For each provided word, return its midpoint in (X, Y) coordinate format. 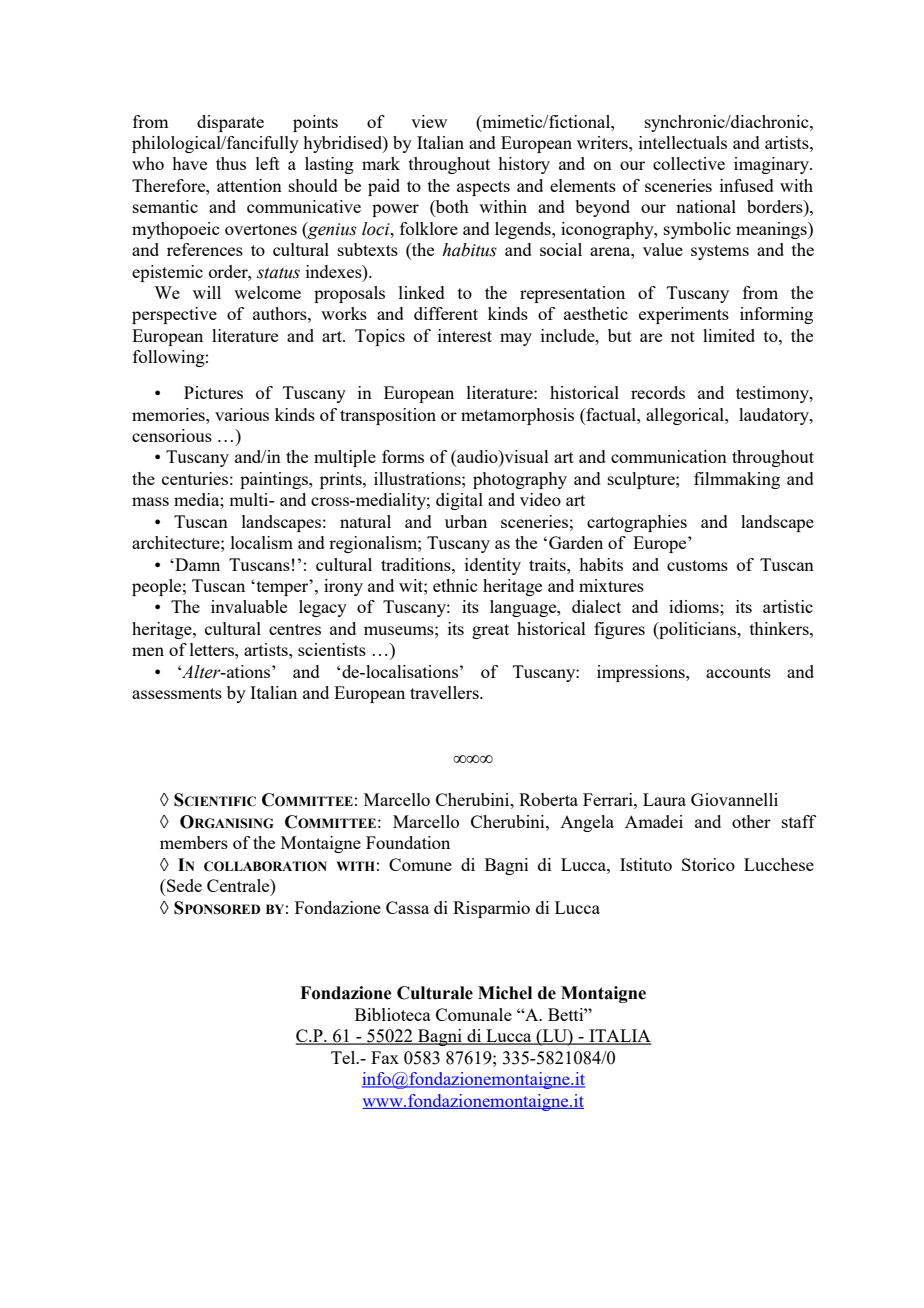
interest (465, 335)
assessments (177, 693)
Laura (664, 799)
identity (493, 566)
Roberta (548, 799)
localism (262, 542)
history (524, 165)
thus (231, 163)
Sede (183, 885)
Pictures (213, 392)
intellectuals (683, 142)
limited (729, 335)
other (751, 821)
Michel (505, 993)
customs (697, 565)
